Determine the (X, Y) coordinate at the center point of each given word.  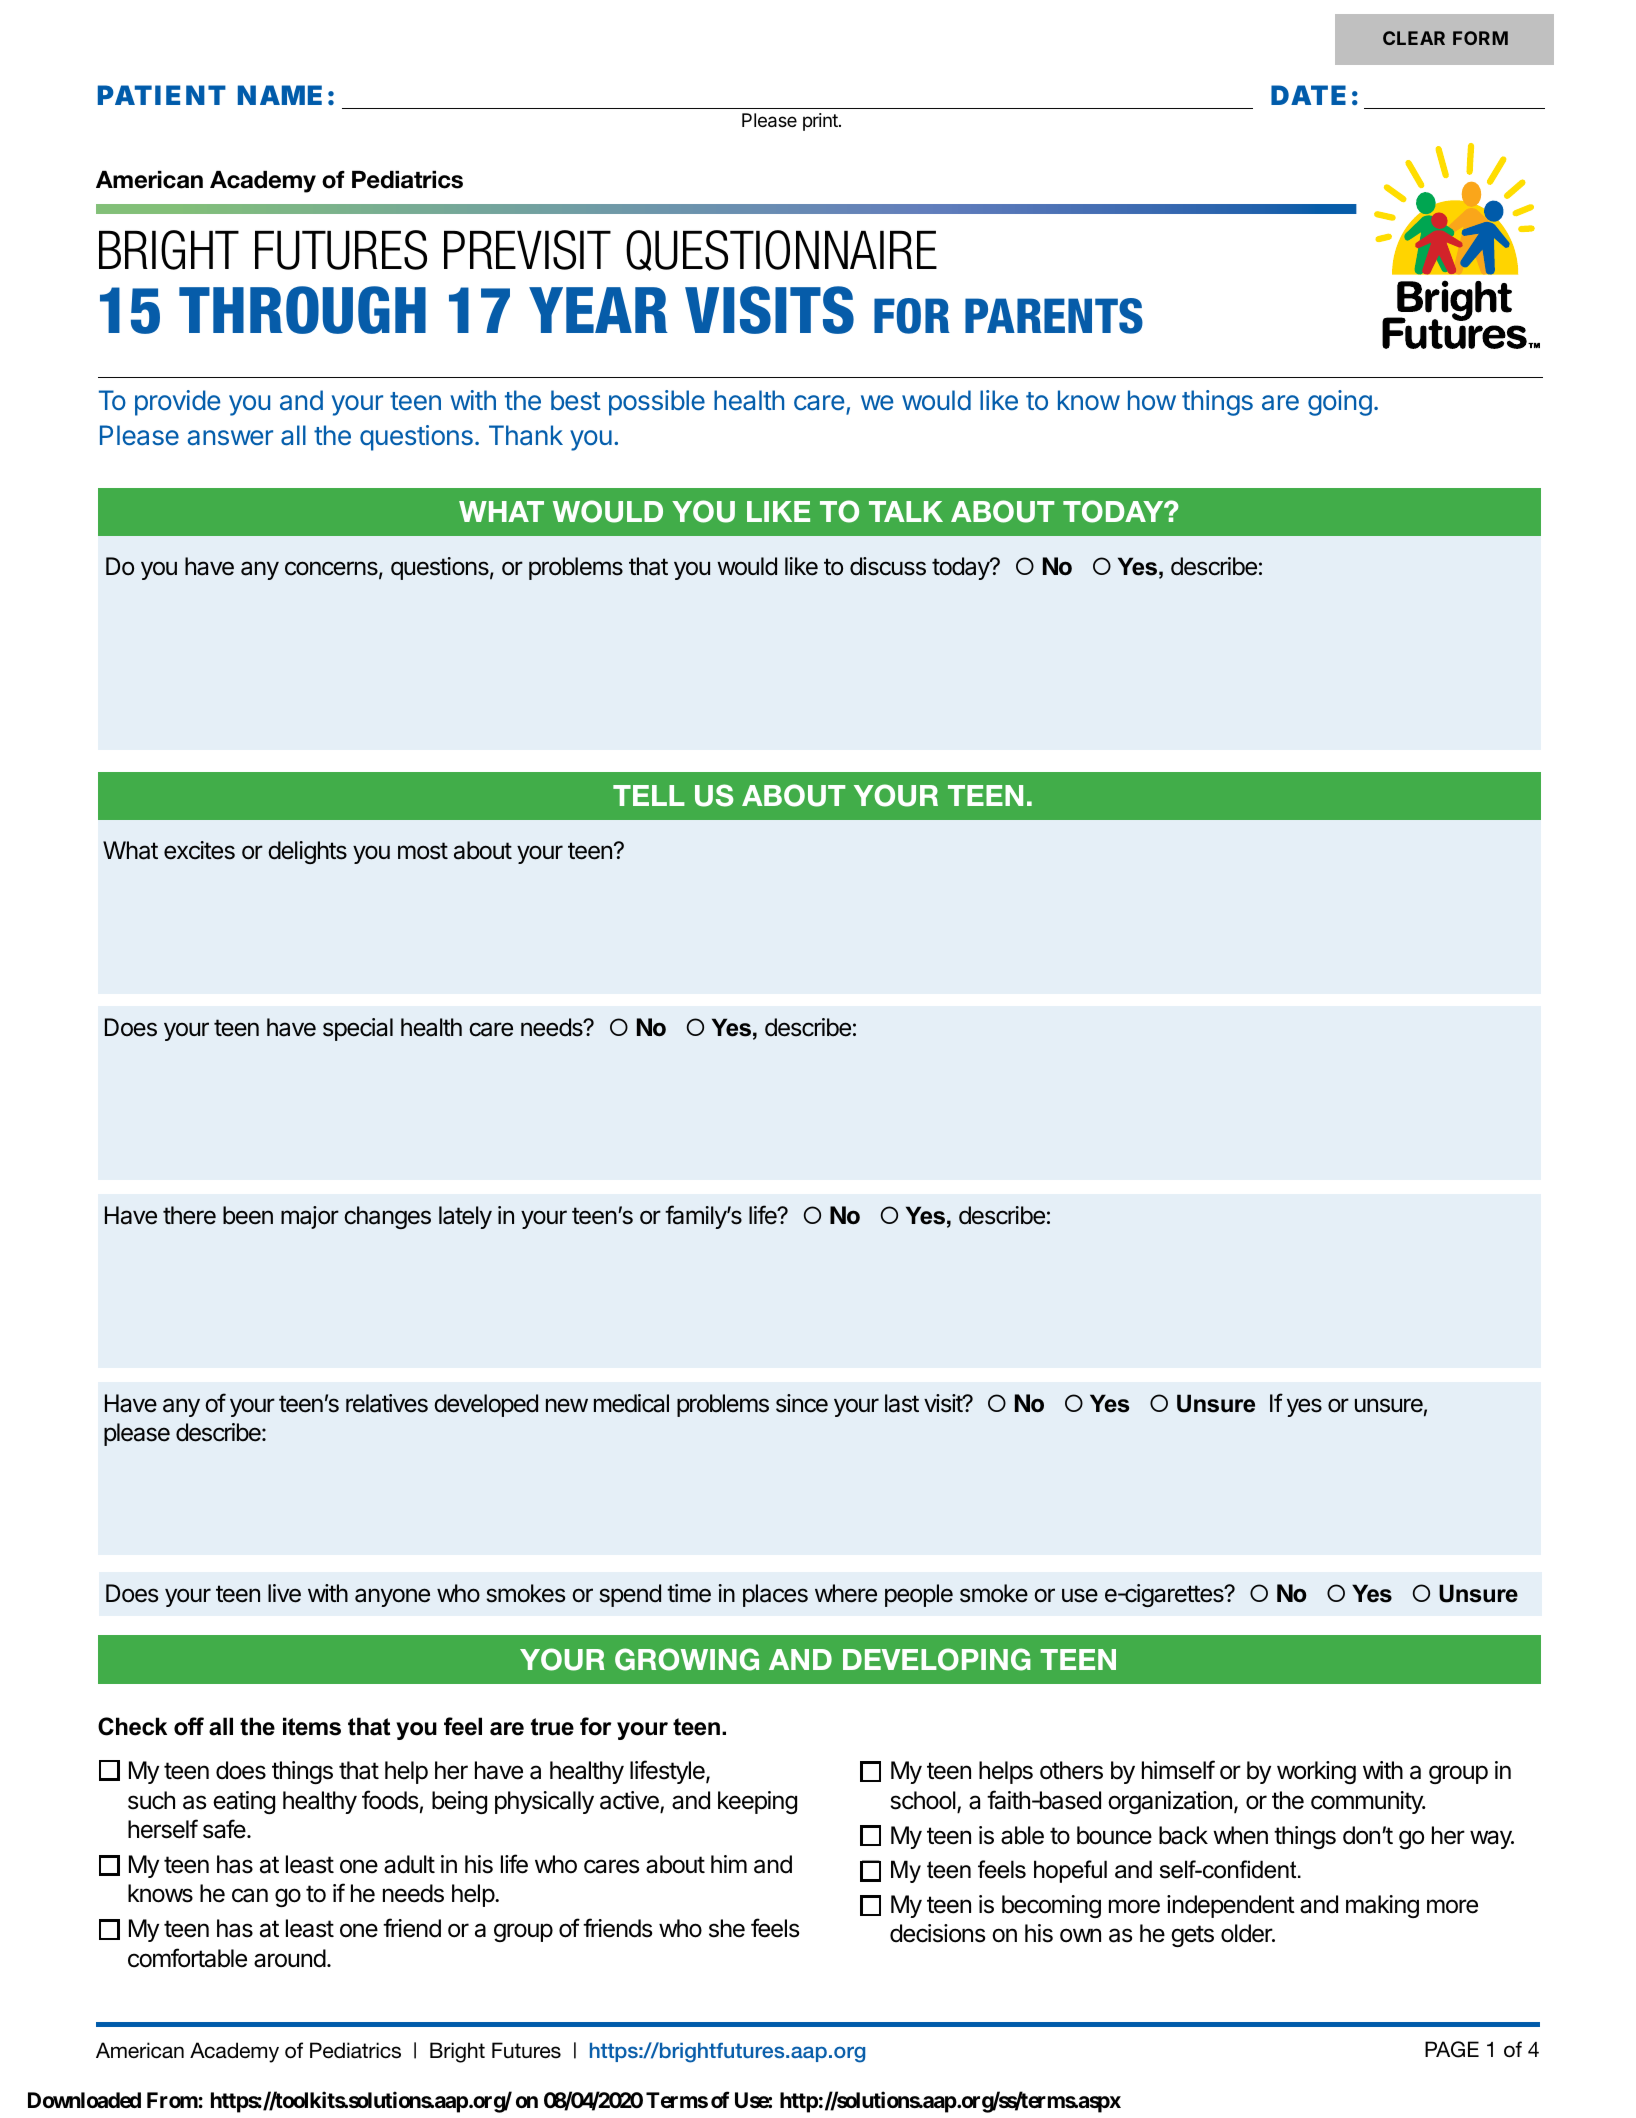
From (172, 2100)
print (821, 122)
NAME (280, 95)
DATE (1308, 95)
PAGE (1452, 2049)
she (727, 1928)
